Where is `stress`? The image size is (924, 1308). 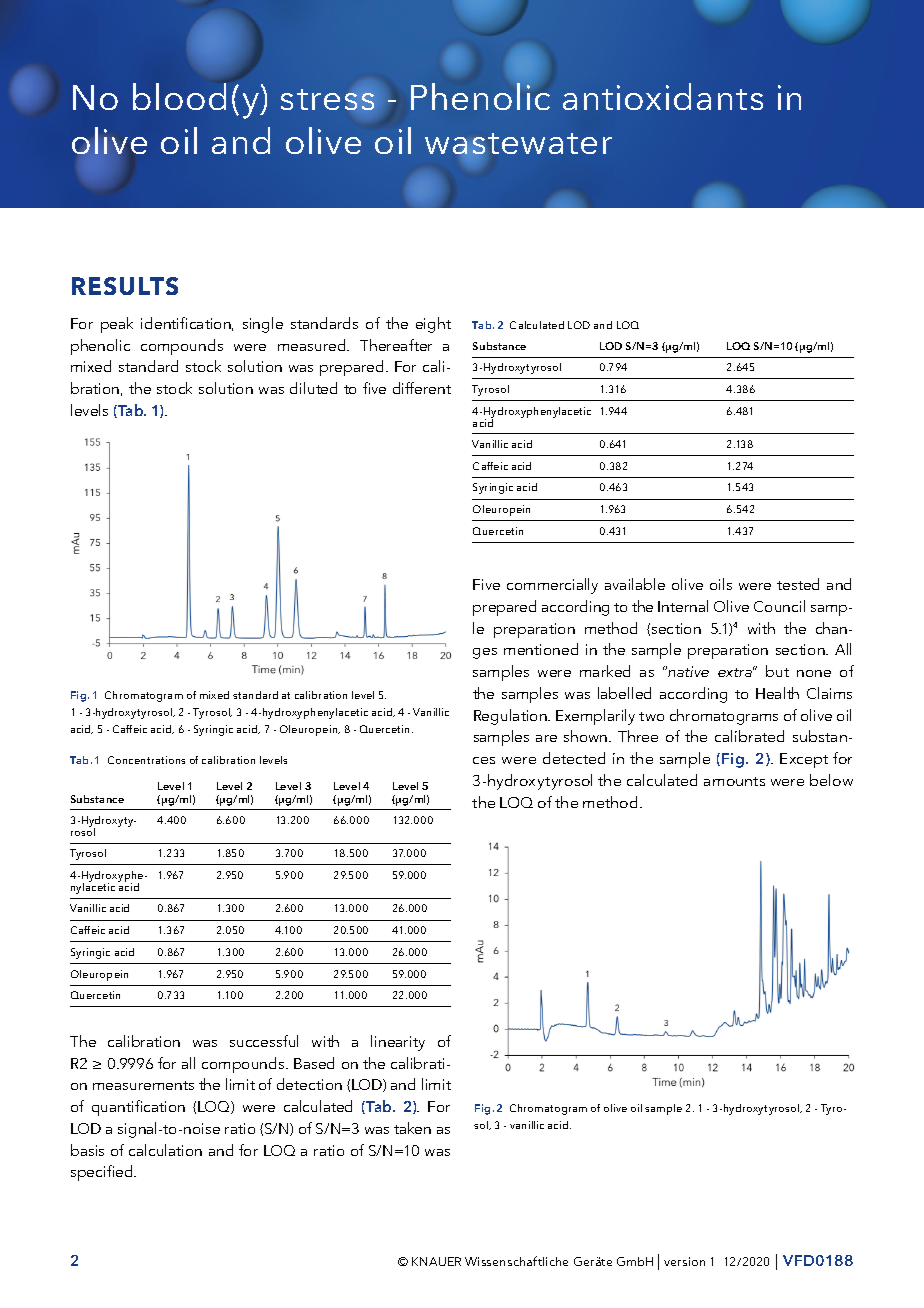 stress is located at coordinates (327, 99).
